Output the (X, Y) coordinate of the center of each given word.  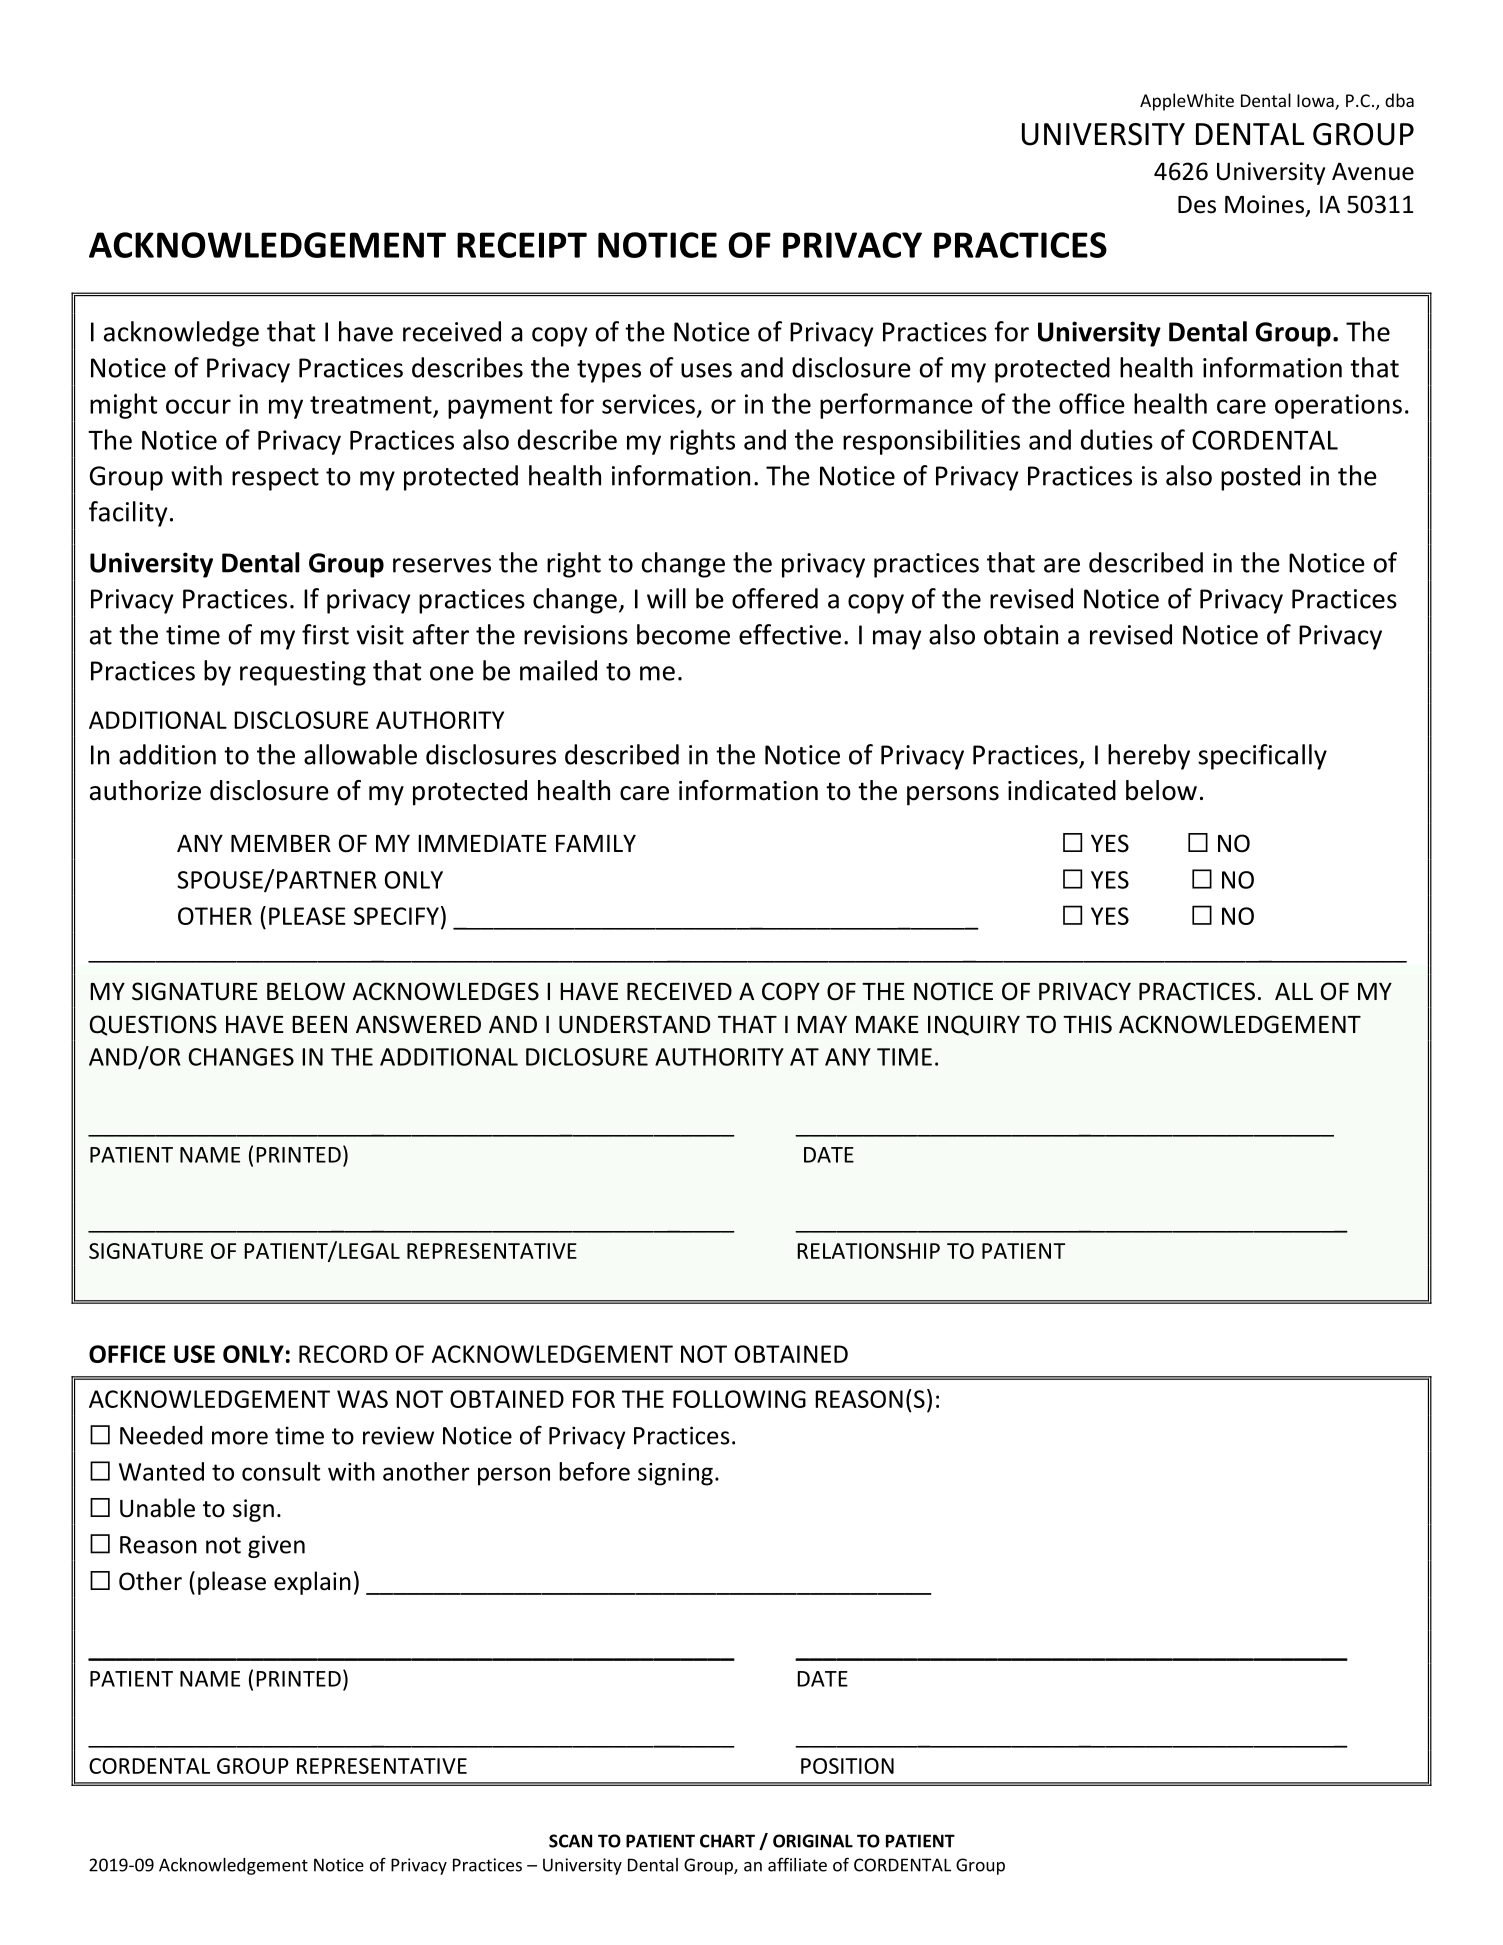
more (240, 1438)
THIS (1087, 1024)
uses (706, 370)
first (325, 634)
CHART (727, 1841)
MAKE (887, 1024)
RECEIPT (522, 245)
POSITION (847, 1766)
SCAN (570, 1841)
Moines (1264, 204)
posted (1260, 478)
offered (775, 598)
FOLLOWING (739, 1399)
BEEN (319, 1024)
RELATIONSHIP (868, 1251)
